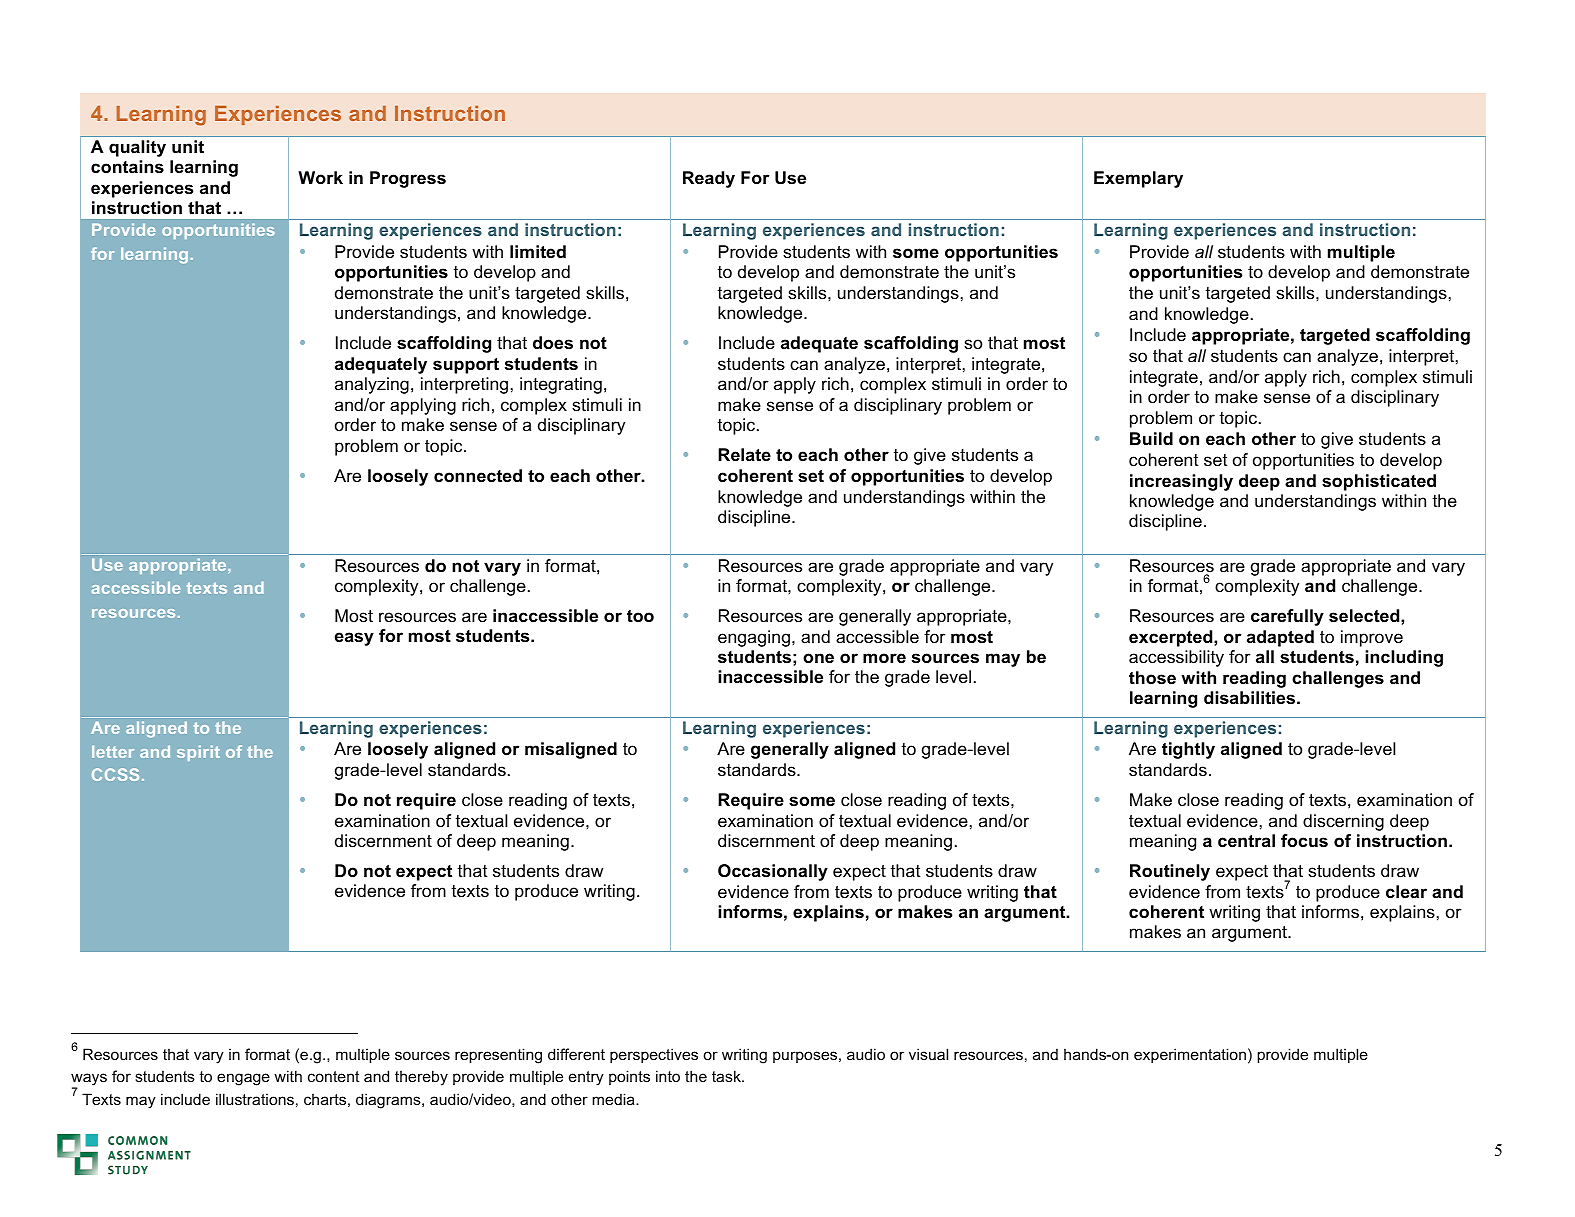  I want to click on experimentation, so click(1190, 1055).
